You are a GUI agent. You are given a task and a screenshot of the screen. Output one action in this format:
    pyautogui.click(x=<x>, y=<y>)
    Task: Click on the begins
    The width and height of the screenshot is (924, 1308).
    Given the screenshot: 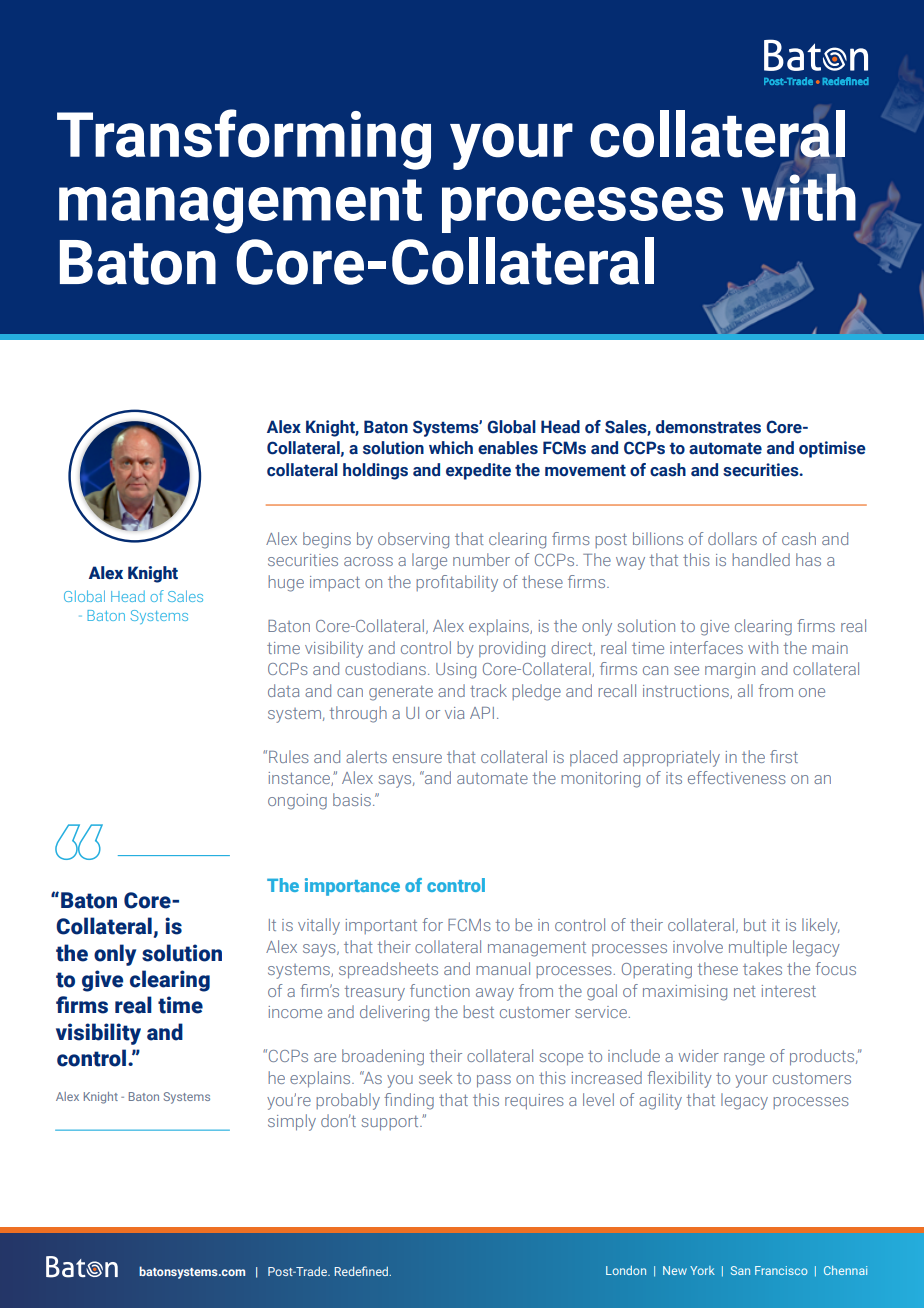 What is the action you would take?
    pyautogui.click(x=327, y=540)
